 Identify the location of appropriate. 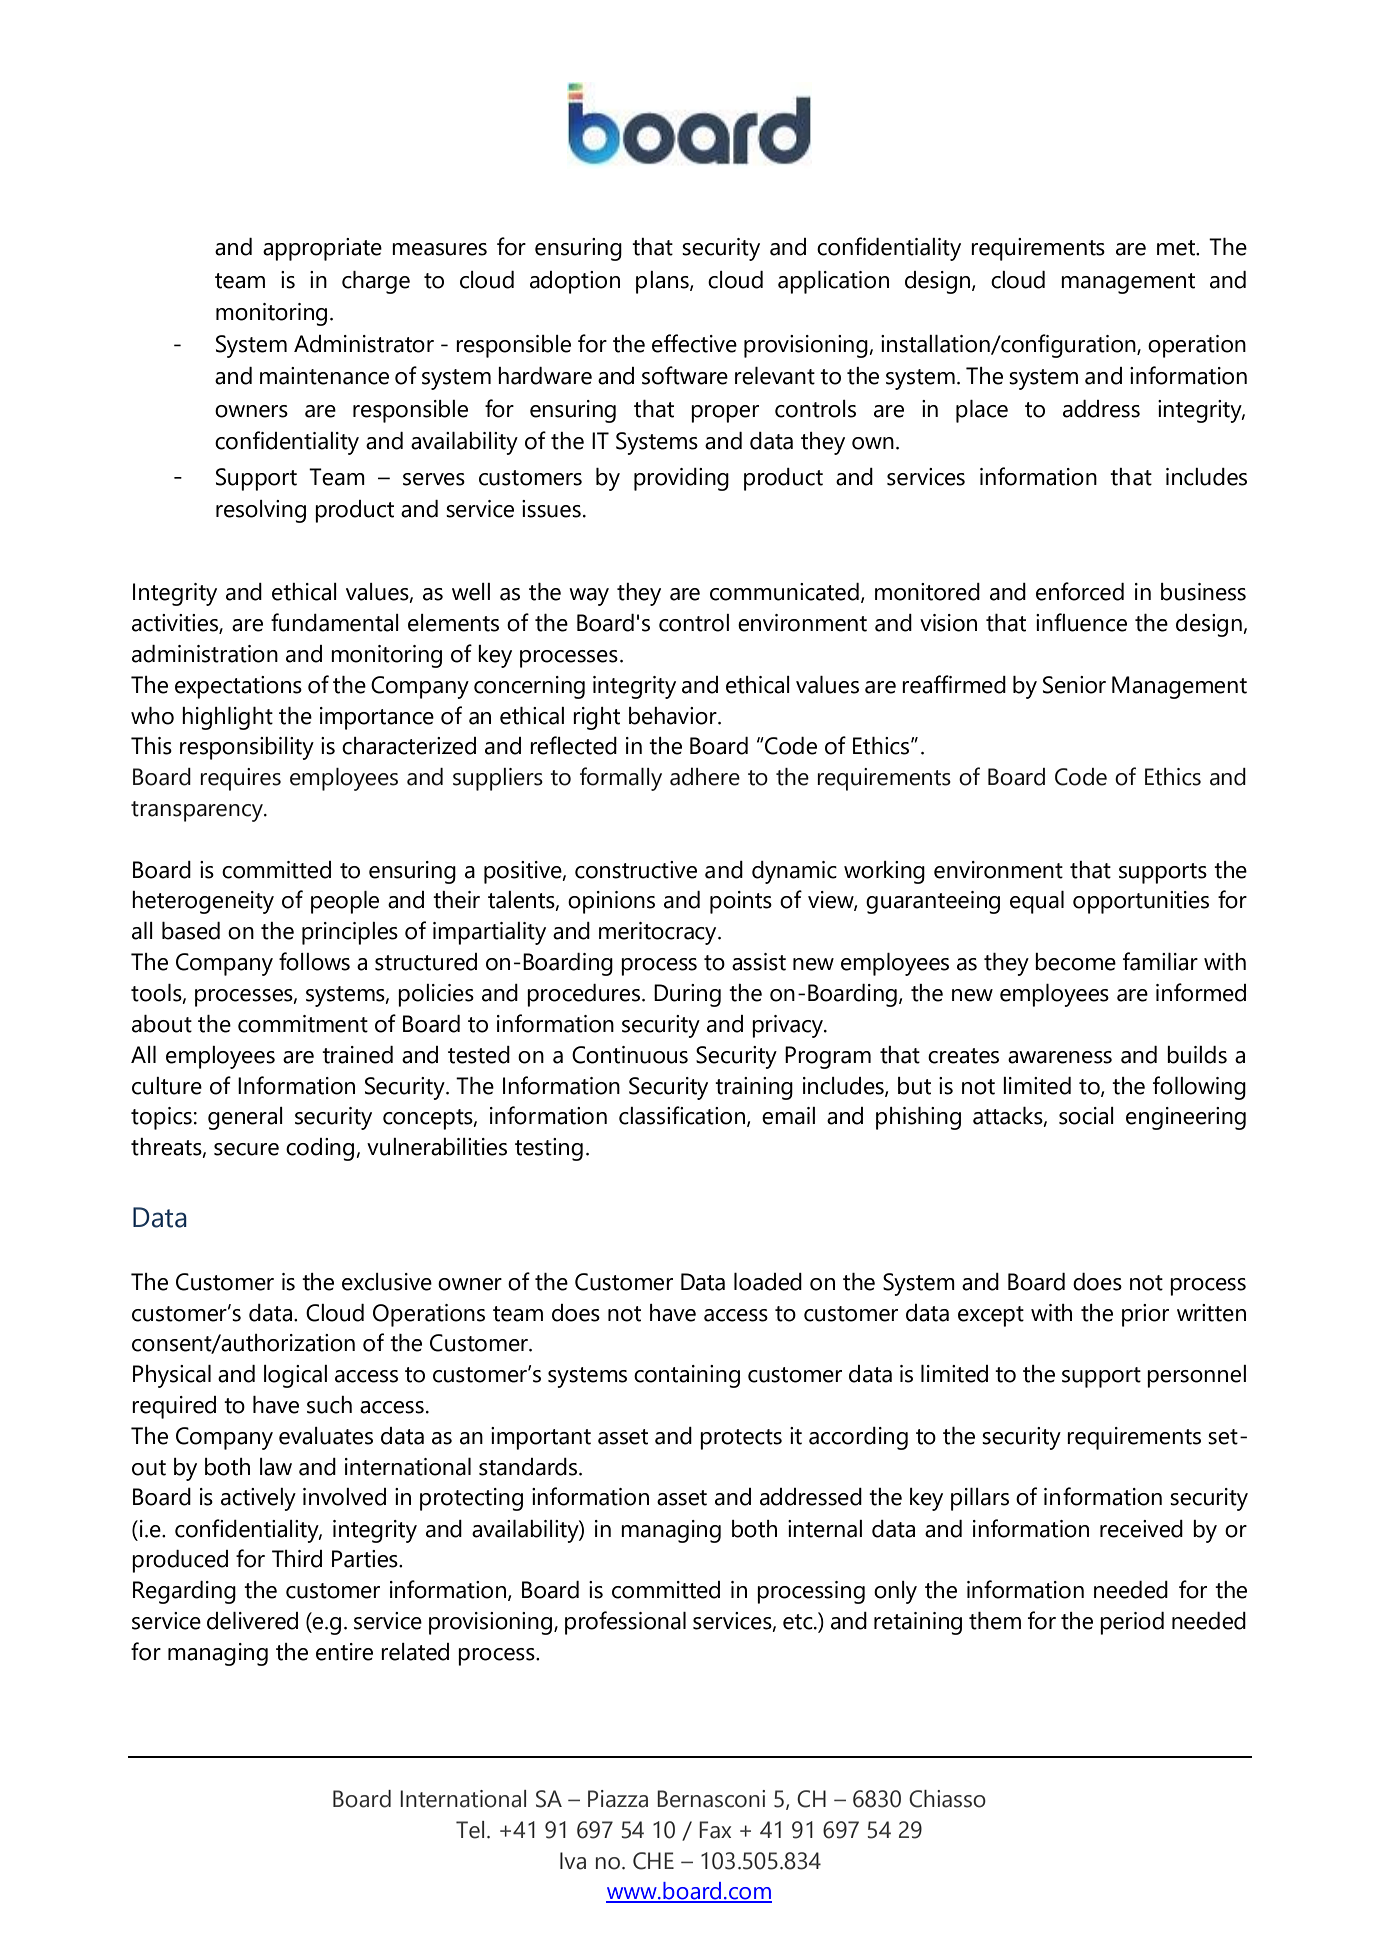
(322, 249).
